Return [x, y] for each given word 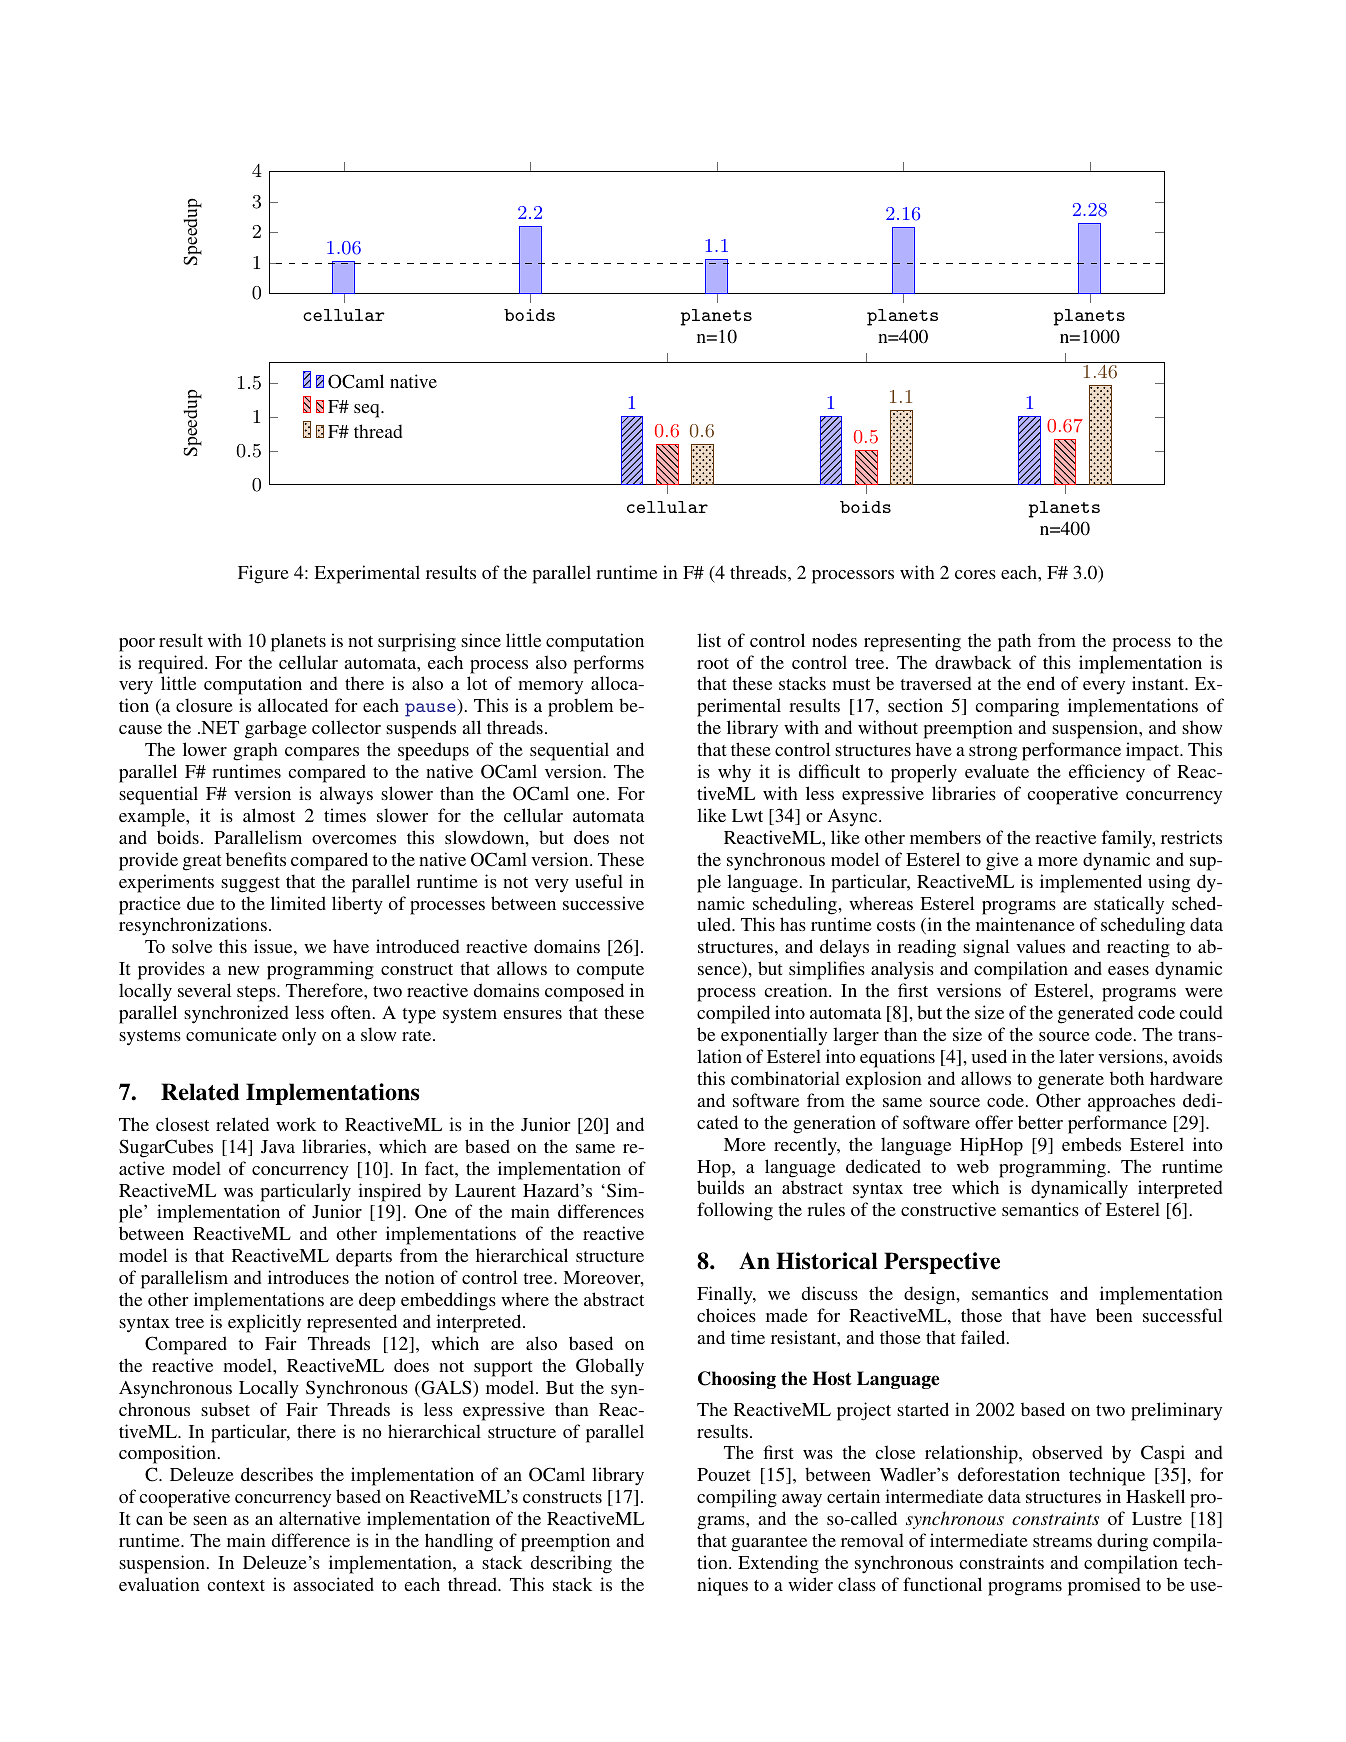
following [735, 1211]
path [1014, 642]
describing [571, 1564]
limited [298, 903]
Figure [263, 574]
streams [1062, 1541]
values [1040, 946]
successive [603, 903]
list [709, 640]
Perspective [942, 1263]
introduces [308, 1277]
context [236, 1585]
